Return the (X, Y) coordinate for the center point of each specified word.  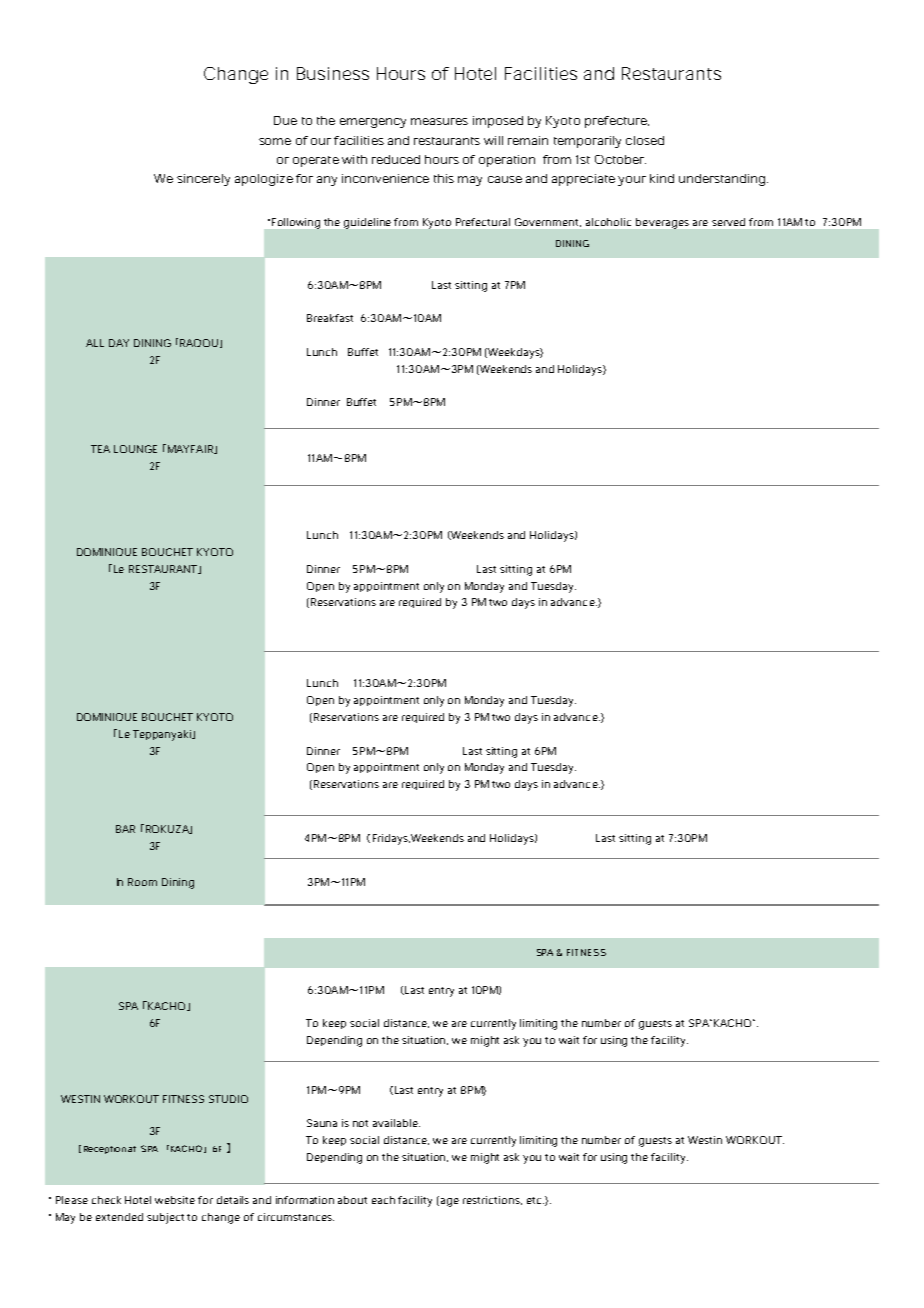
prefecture (617, 122)
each (383, 1200)
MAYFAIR (190, 449)
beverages (662, 223)
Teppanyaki (163, 735)
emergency (373, 123)
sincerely (203, 180)
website (175, 1200)
